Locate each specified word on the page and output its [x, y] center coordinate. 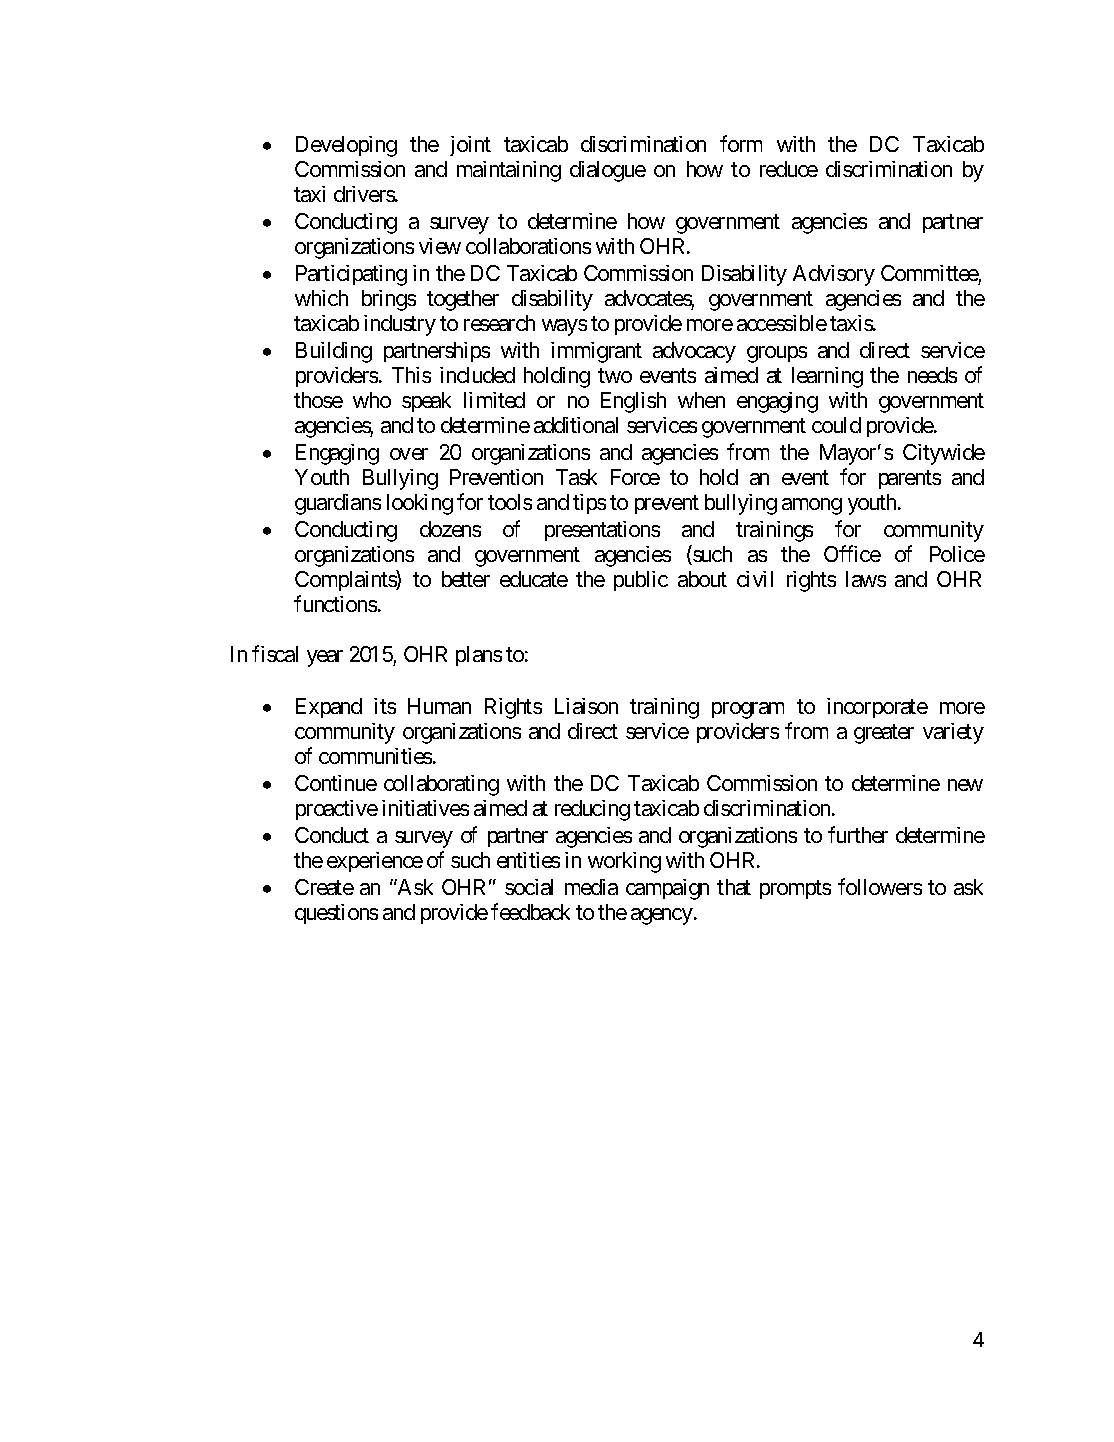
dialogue [608, 171]
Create [324, 887]
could [836, 425]
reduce [789, 169]
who [372, 400]
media [591, 887]
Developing [346, 146]
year [325, 658]
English [633, 402]
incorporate [877, 708]
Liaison [586, 706]
